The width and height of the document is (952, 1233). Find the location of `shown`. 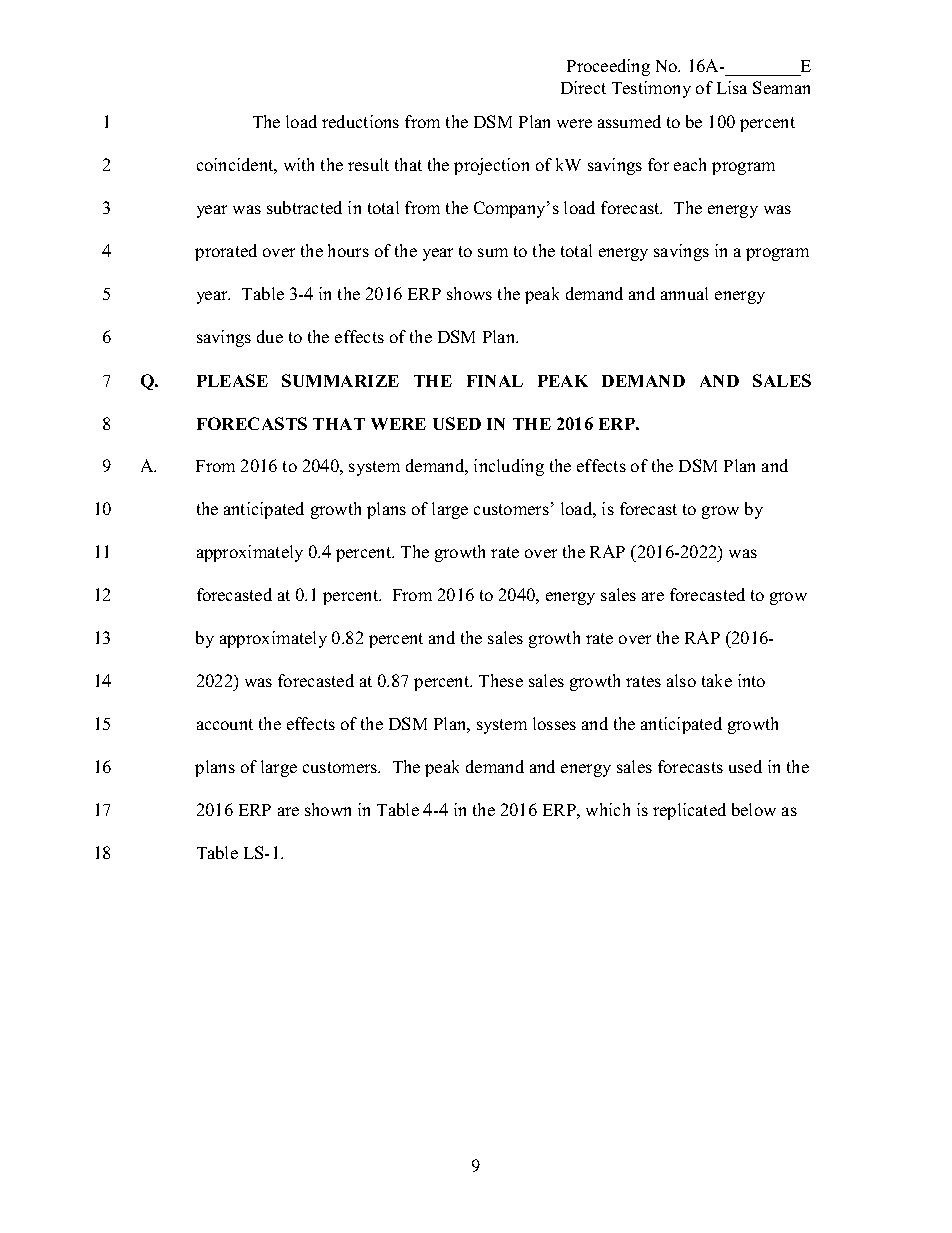

shown is located at coordinates (328, 809).
